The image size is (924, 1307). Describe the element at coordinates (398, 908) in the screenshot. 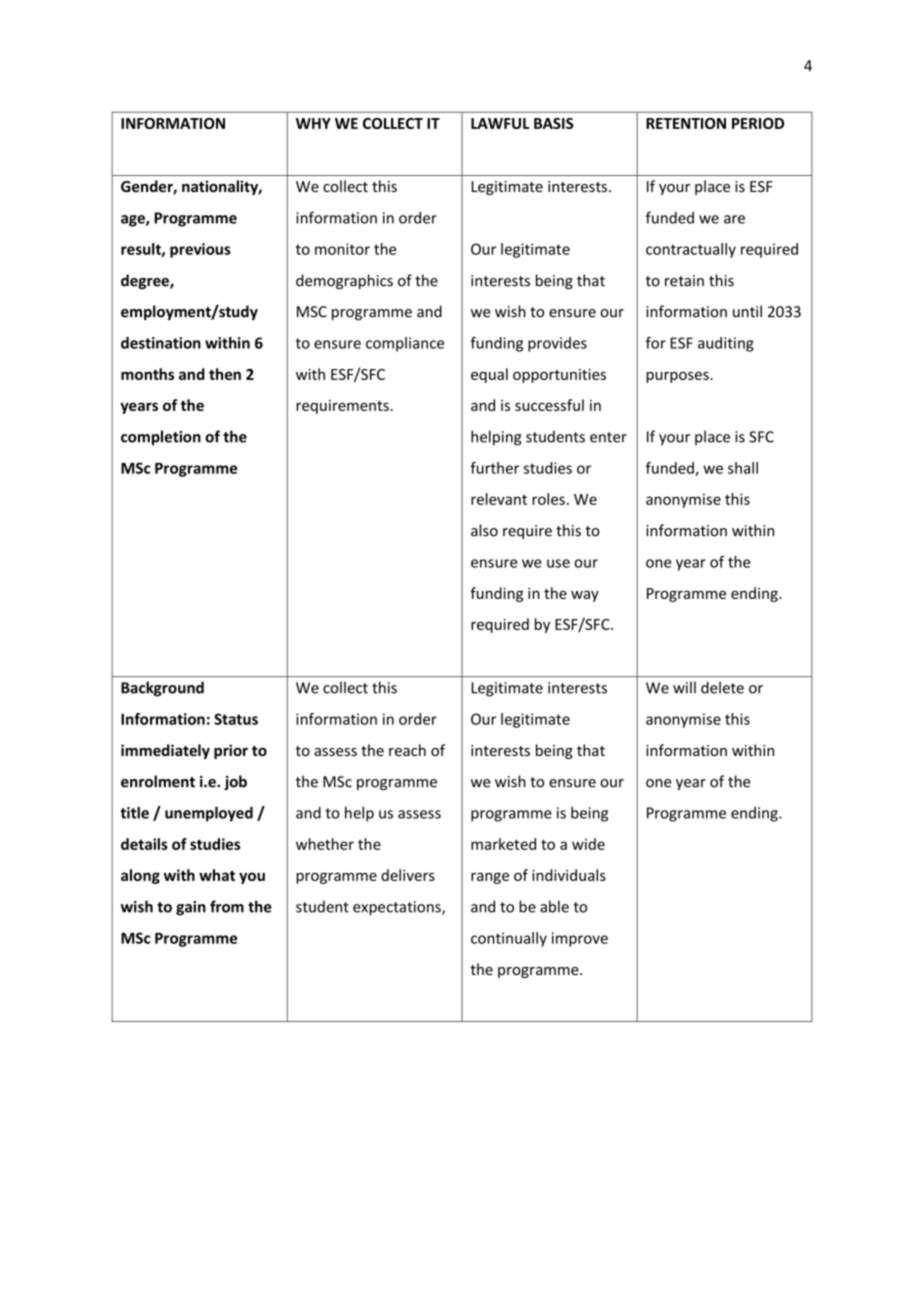

I see `expectations` at that location.
